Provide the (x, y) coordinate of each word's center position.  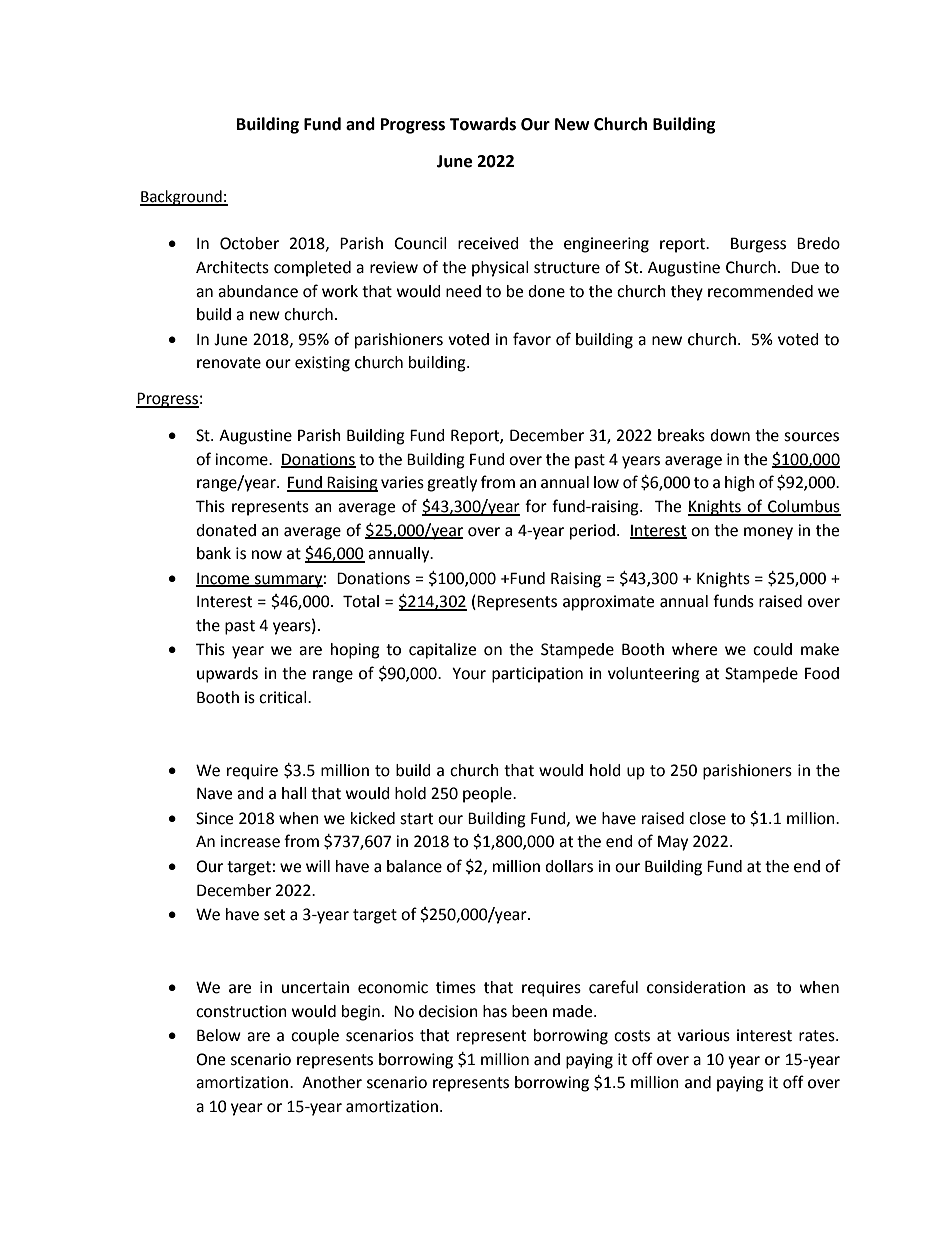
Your (469, 673)
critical (284, 697)
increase (250, 841)
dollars (569, 866)
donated (226, 530)
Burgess (758, 245)
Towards (483, 124)
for (536, 506)
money (768, 533)
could (772, 649)
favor (532, 339)
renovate (229, 363)
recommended (760, 291)
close (707, 818)
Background (182, 198)
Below (219, 1035)
